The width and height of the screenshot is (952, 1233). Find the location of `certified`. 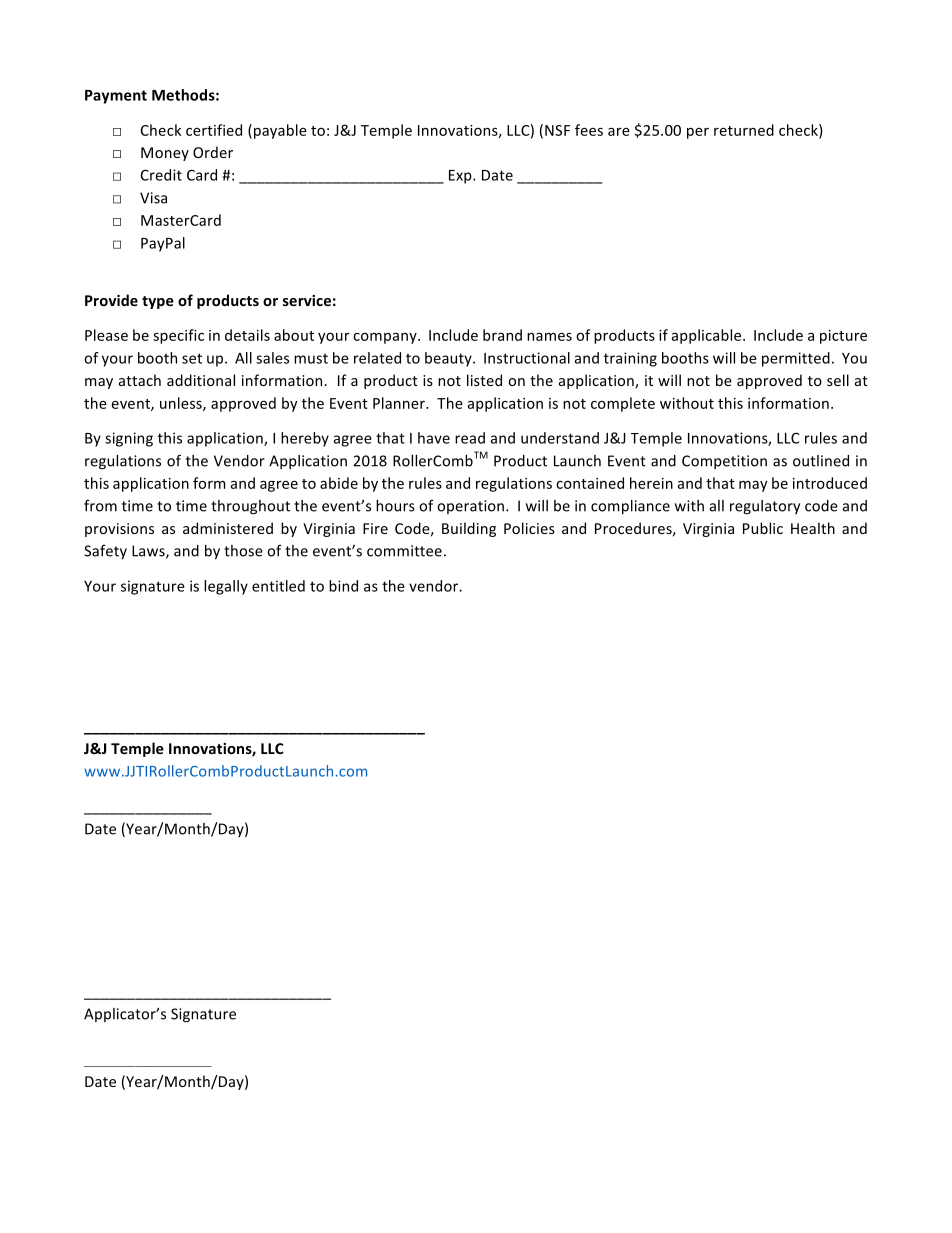

certified is located at coordinates (214, 130).
